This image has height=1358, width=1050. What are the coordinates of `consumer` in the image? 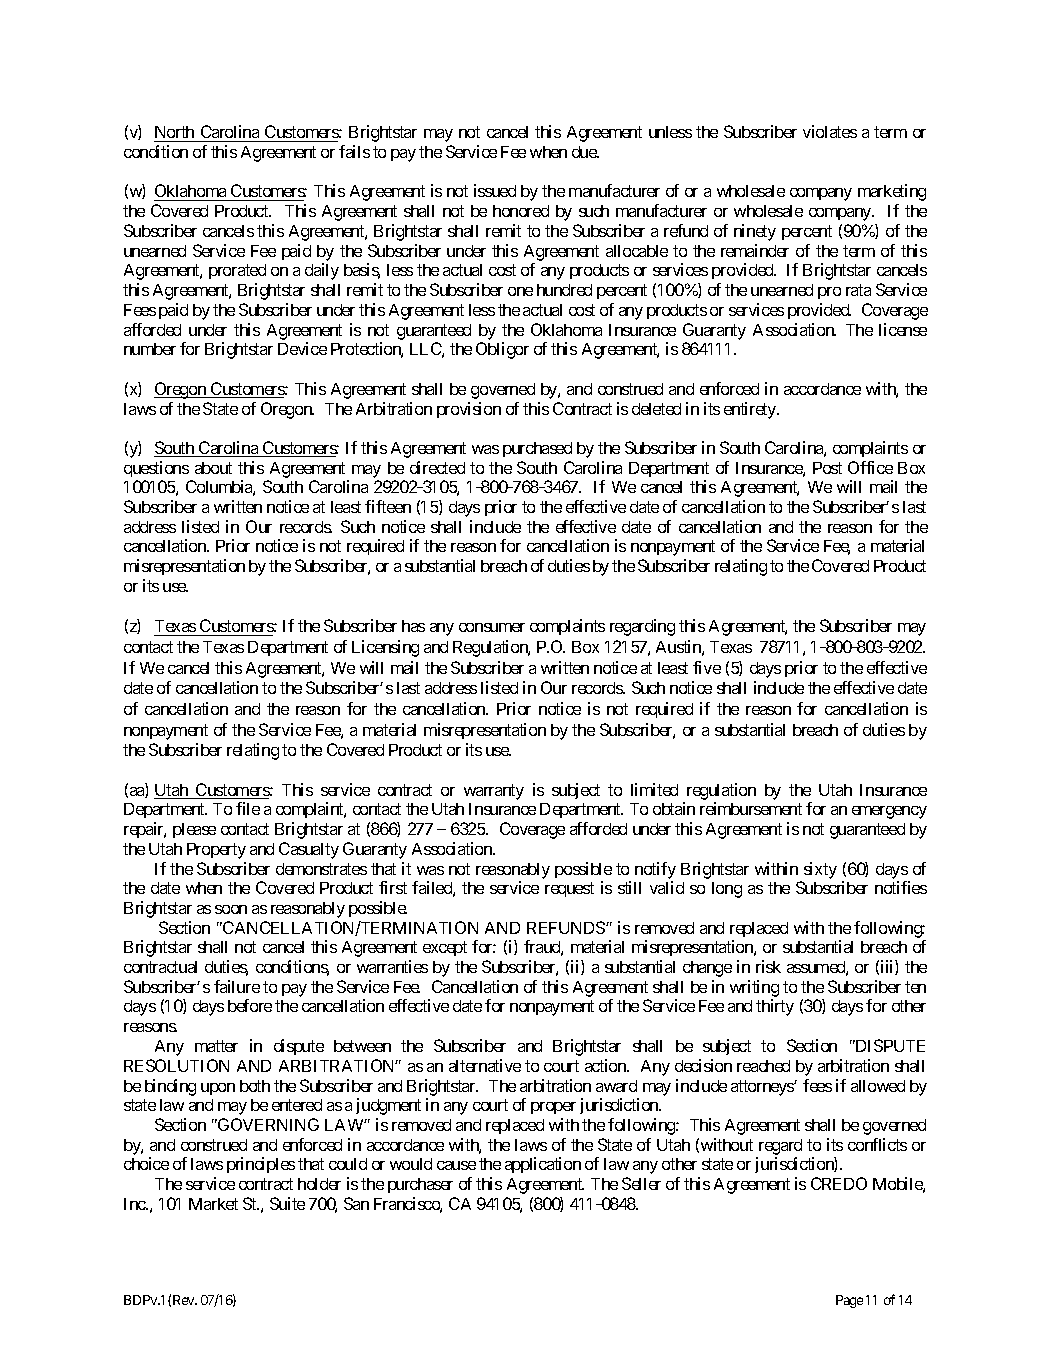 It's located at (492, 627).
